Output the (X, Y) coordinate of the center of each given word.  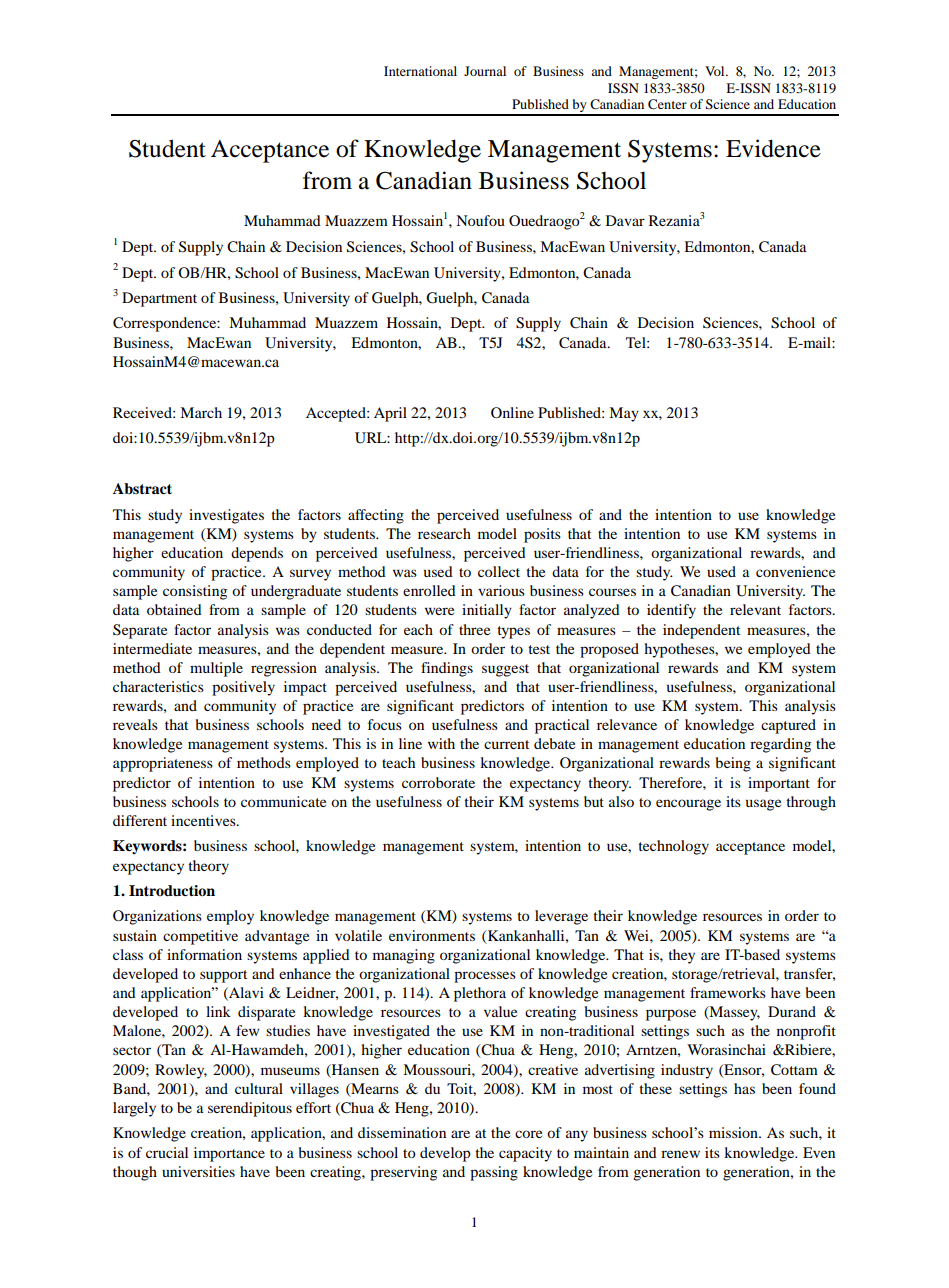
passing (494, 1173)
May (624, 414)
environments (432, 935)
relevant (755, 609)
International (420, 71)
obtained (174, 609)
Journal (485, 71)
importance (229, 1154)
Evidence (773, 148)
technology (673, 847)
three (474, 629)
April (390, 414)
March (201, 412)
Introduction (172, 890)
